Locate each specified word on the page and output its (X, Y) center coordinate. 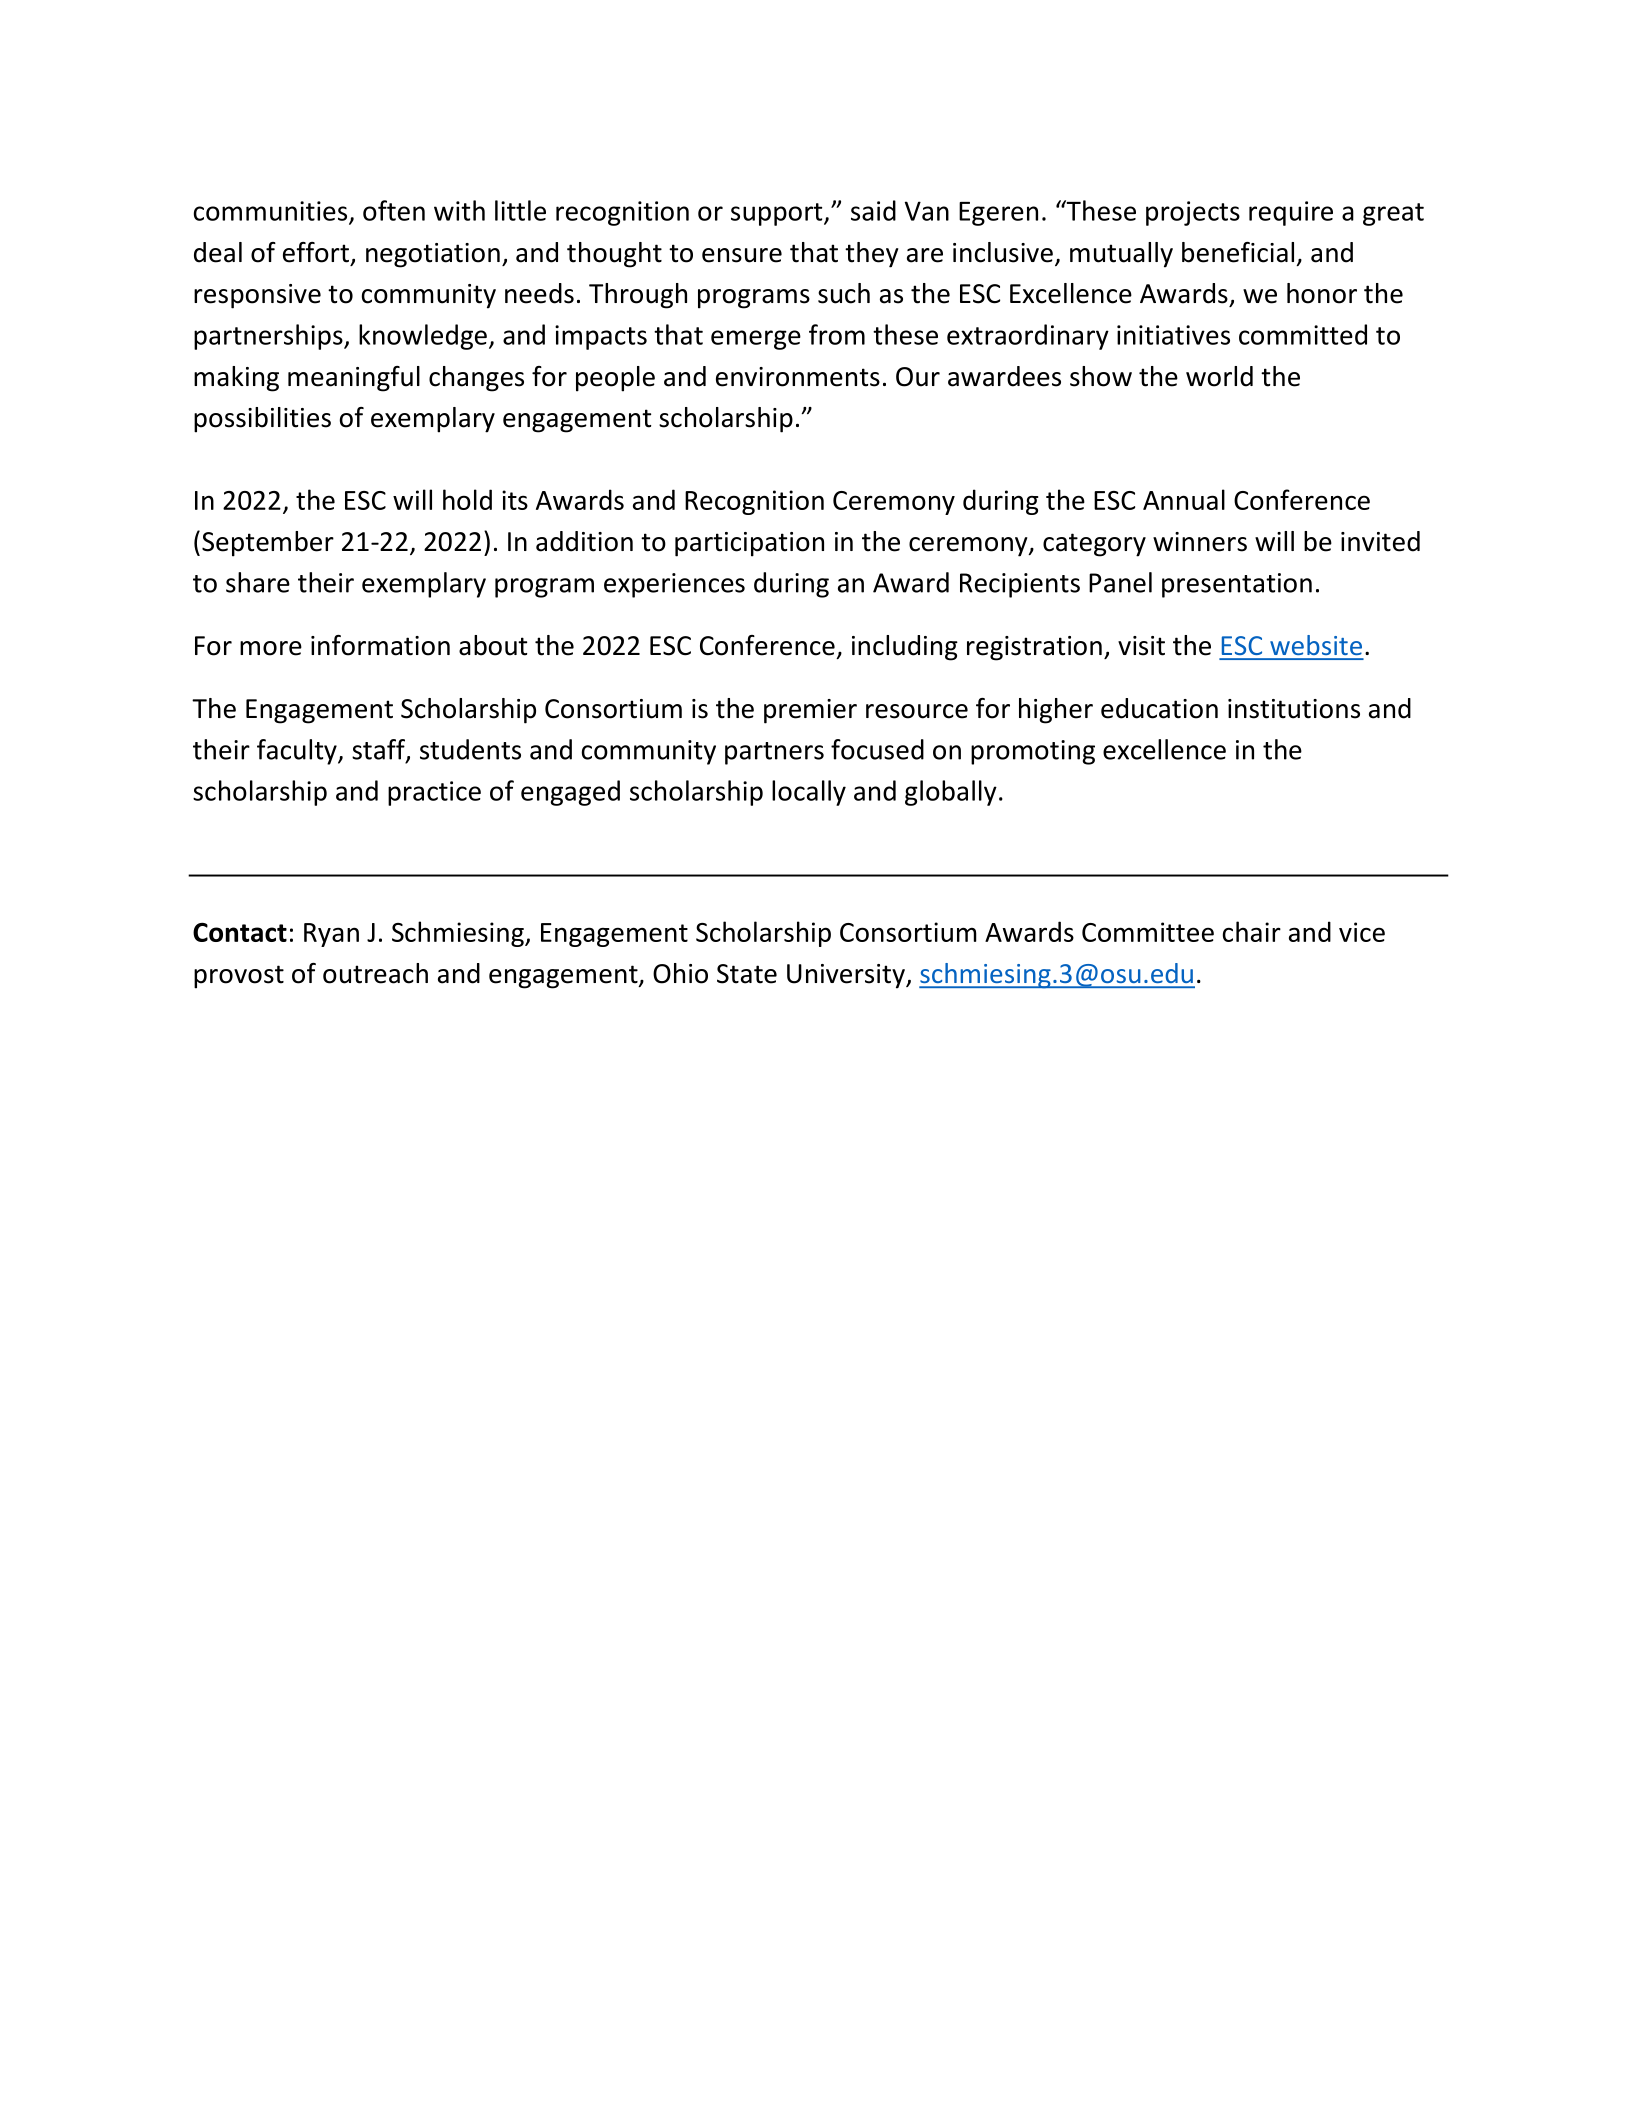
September (268, 544)
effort (316, 252)
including (905, 648)
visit (1141, 646)
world (1219, 376)
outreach (375, 973)
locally (809, 793)
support (778, 214)
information (380, 645)
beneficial (1238, 252)
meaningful (354, 379)
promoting (1033, 752)
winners (1200, 542)
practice (434, 793)
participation (749, 544)
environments (798, 377)
